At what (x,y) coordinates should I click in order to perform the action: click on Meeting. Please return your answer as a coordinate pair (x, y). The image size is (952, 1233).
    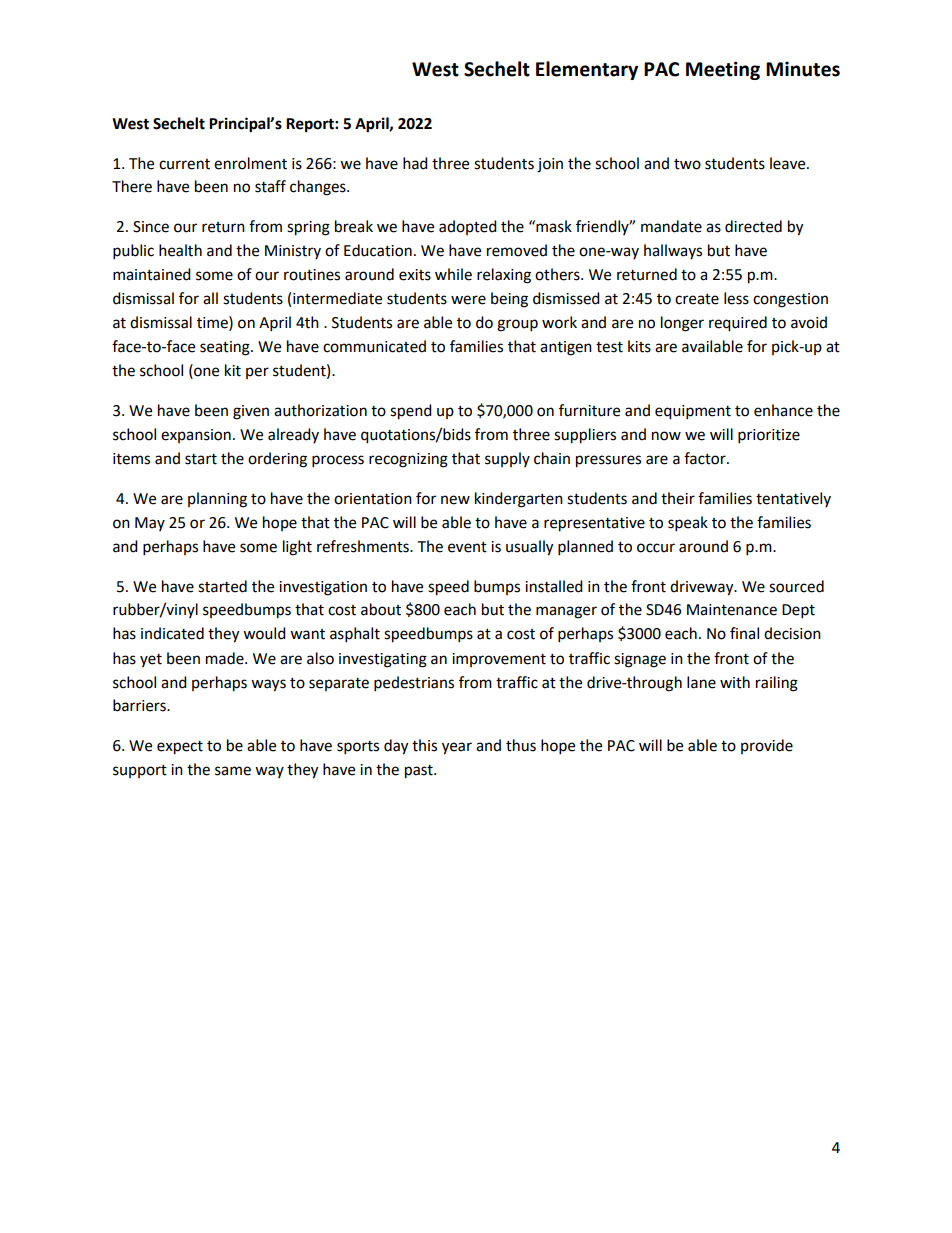
    Looking at the image, I should click on (723, 70).
